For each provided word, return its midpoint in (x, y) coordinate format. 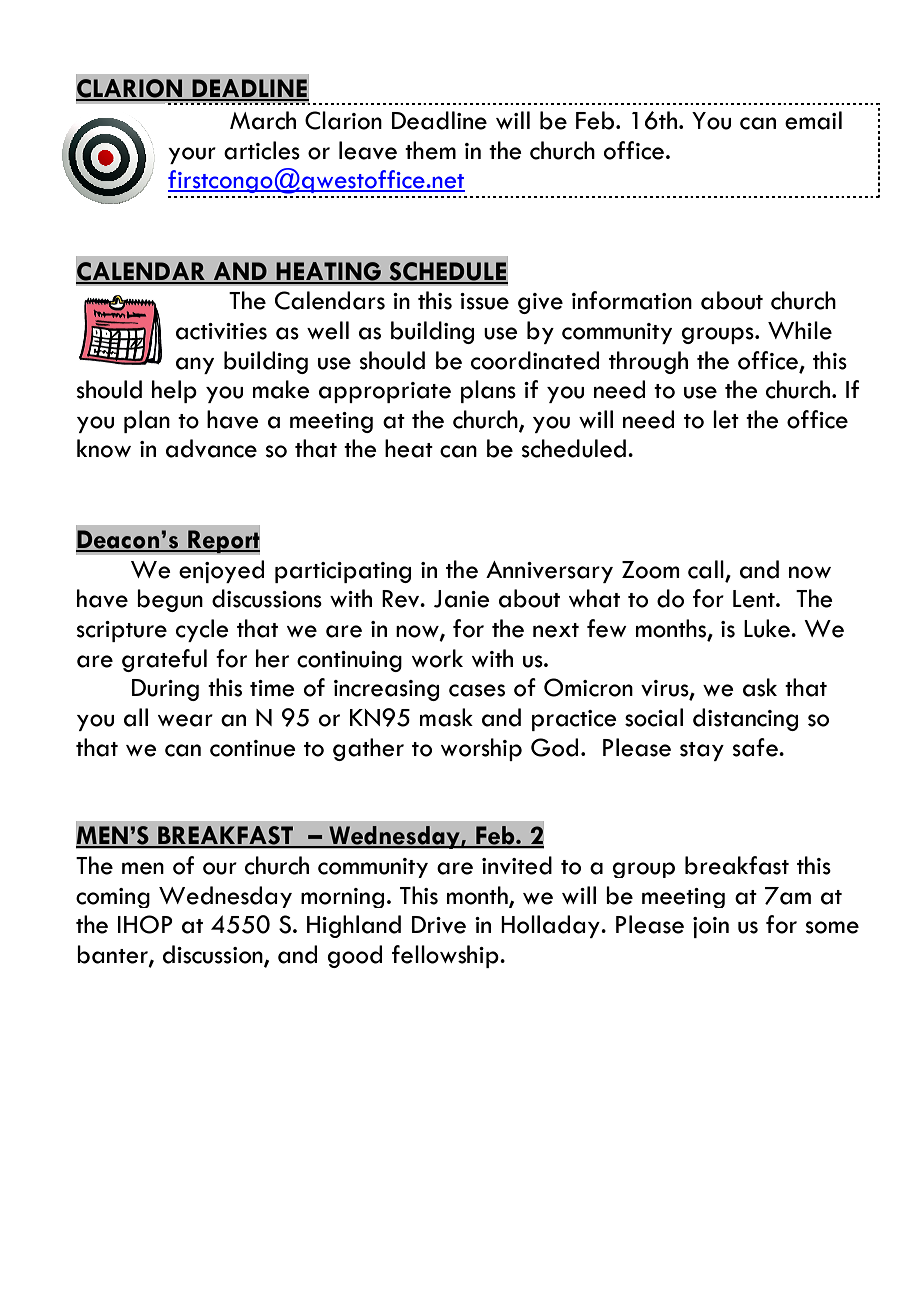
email (813, 120)
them (430, 150)
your (192, 155)
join (711, 927)
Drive (439, 925)
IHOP (145, 924)
